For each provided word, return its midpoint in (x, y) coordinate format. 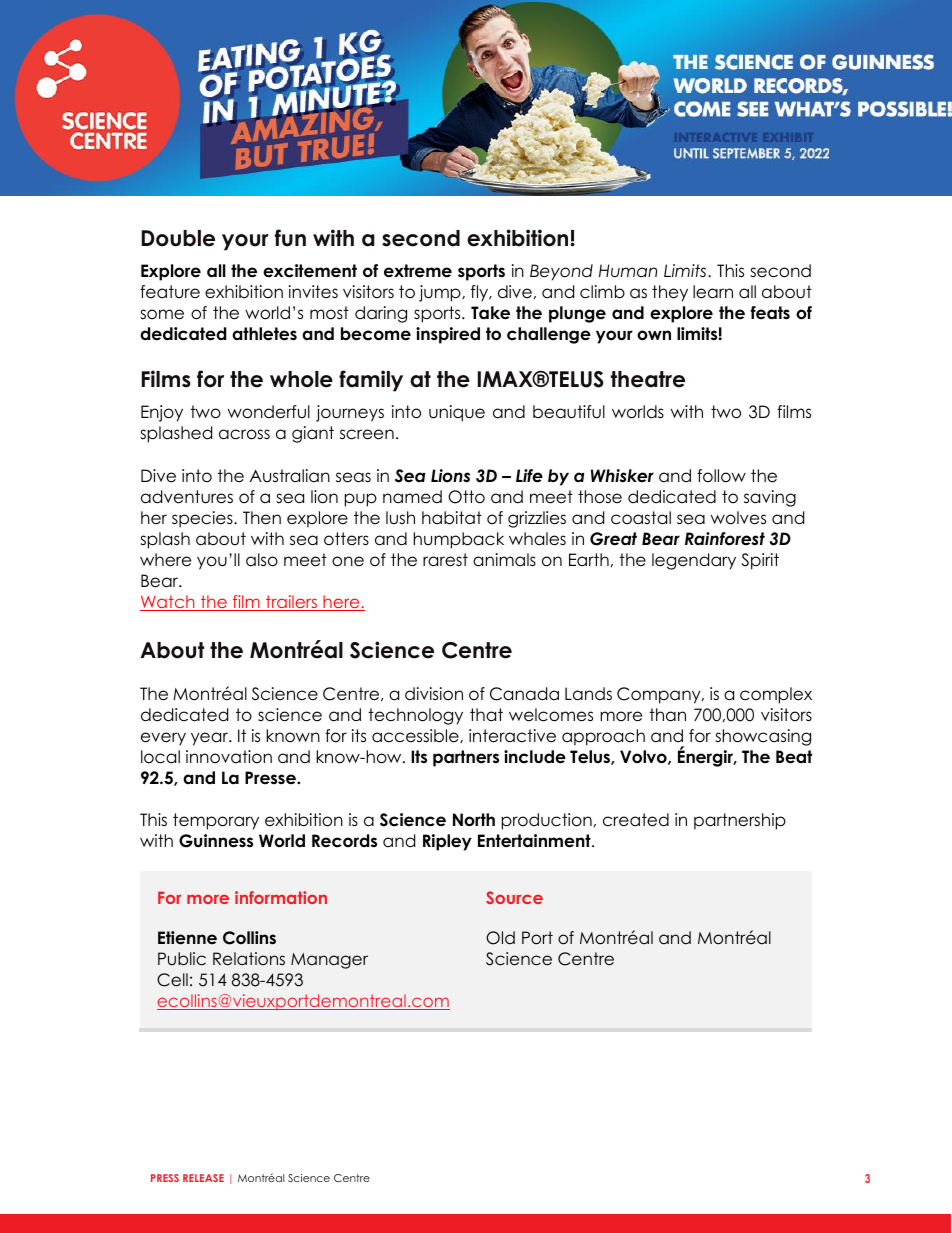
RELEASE (203, 1178)
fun (290, 238)
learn (713, 292)
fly (481, 293)
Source (514, 897)
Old (500, 938)
